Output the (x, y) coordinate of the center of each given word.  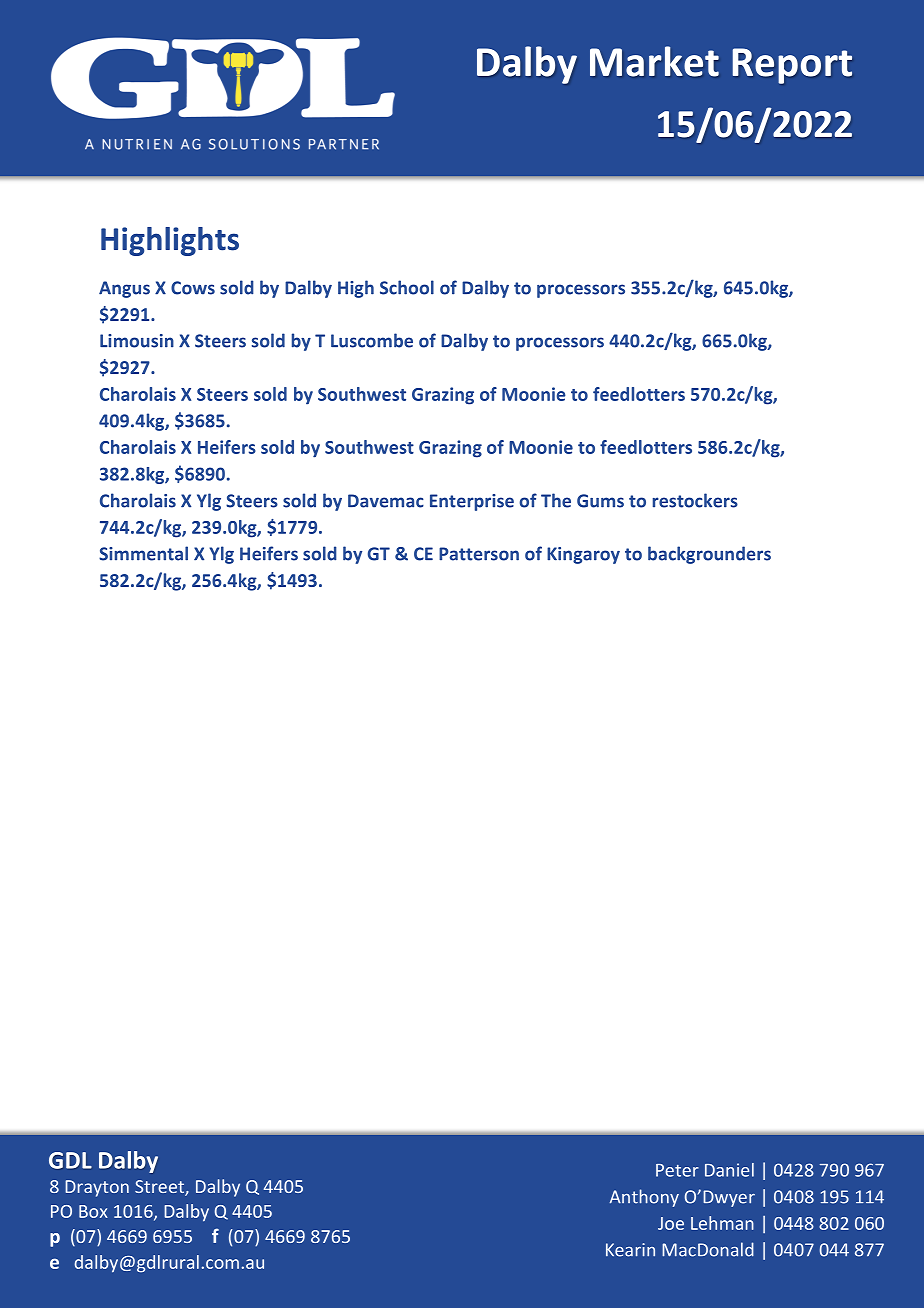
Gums (600, 501)
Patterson (479, 554)
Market (654, 61)
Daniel (729, 1170)
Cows (193, 288)
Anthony (644, 1198)
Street (160, 1188)
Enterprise (472, 502)
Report (792, 66)
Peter (677, 1170)
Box (93, 1211)
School (407, 287)
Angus (124, 289)
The (556, 500)
